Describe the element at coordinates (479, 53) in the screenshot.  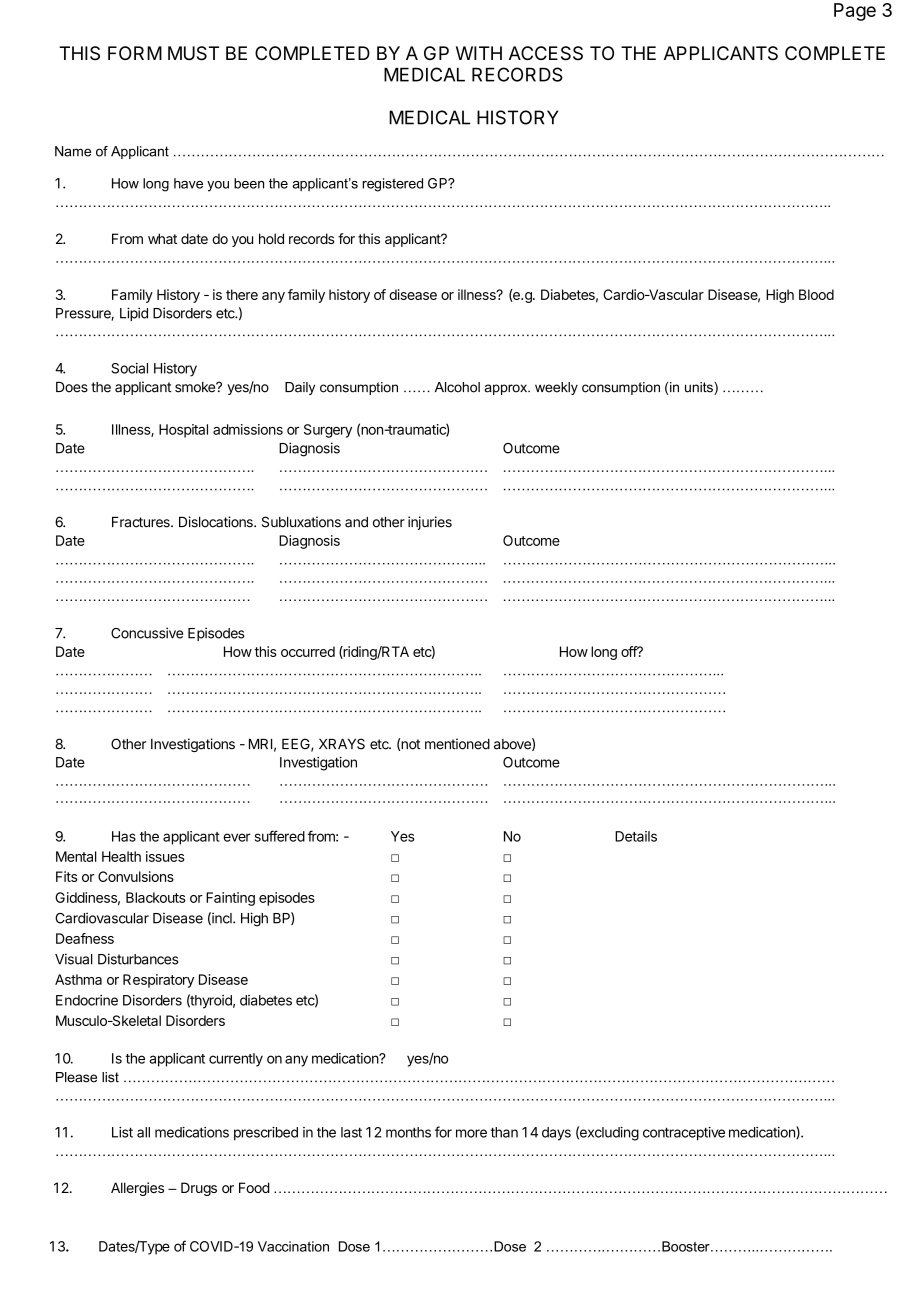
I see `WITH` at that location.
